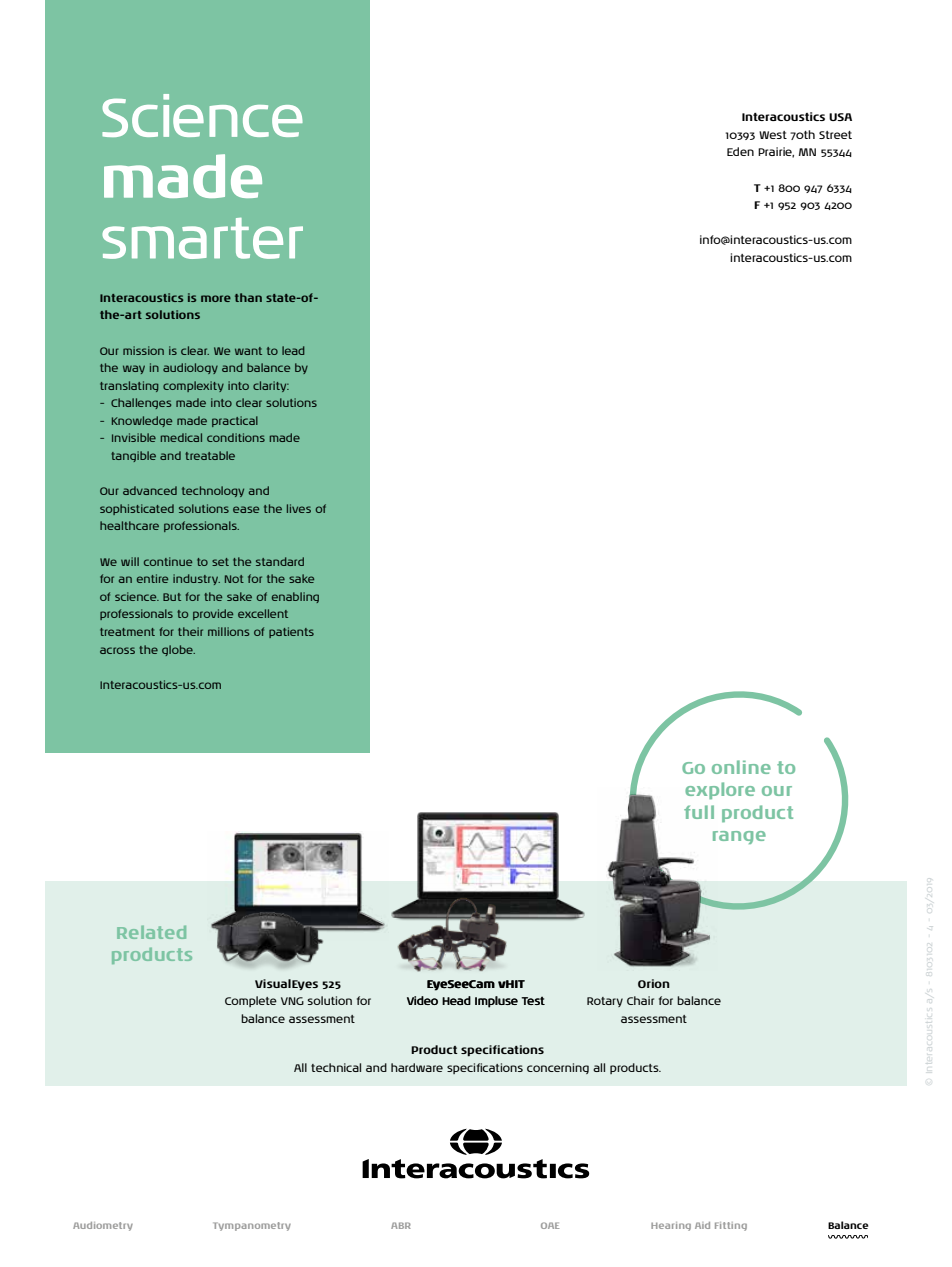 Image resolution: width=952 pixels, height=1267 pixels. Describe the element at coordinates (741, 767) in the page. I see `online` at that location.
